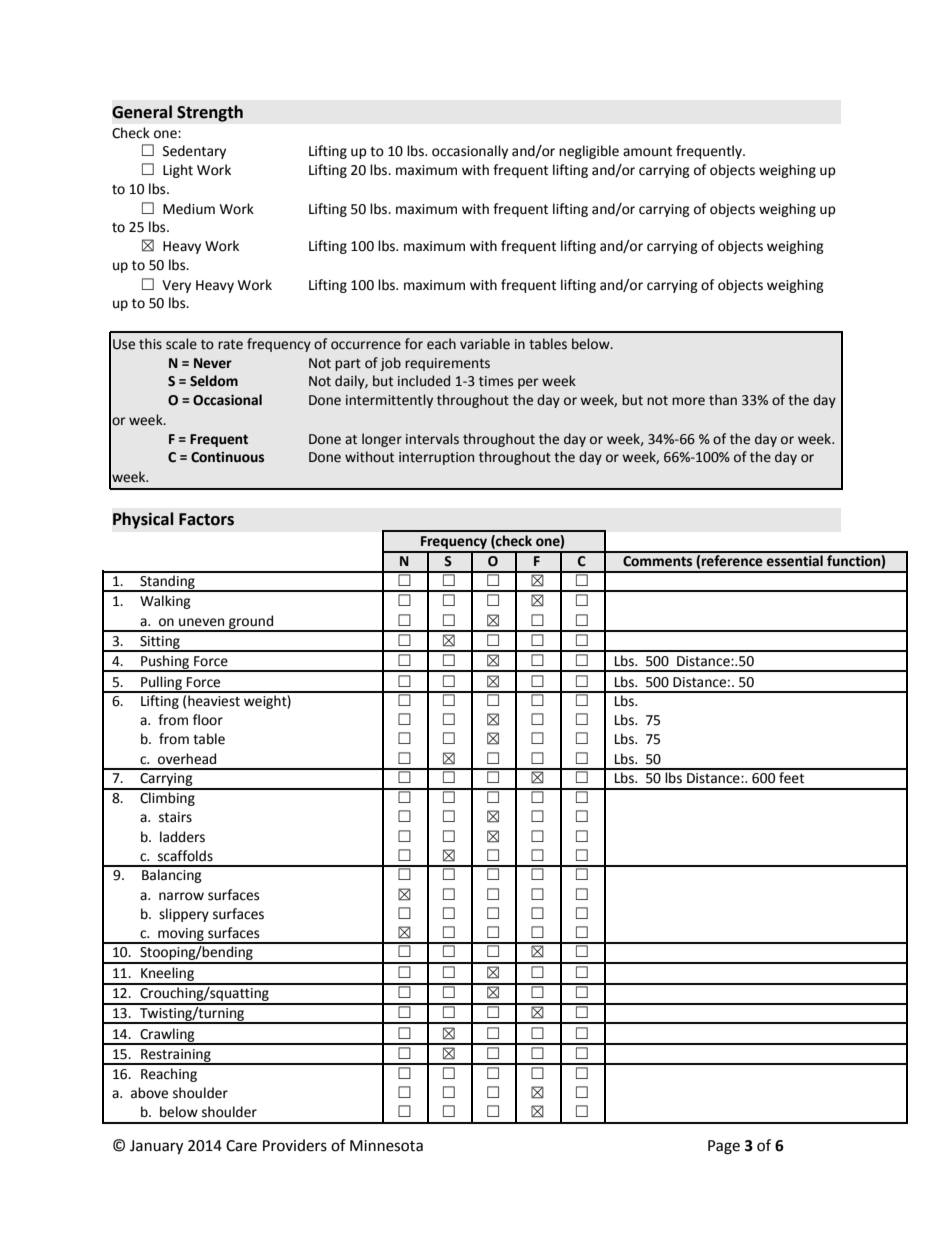 The image size is (952, 1233). I want to click on amount, so click(647, 151).
